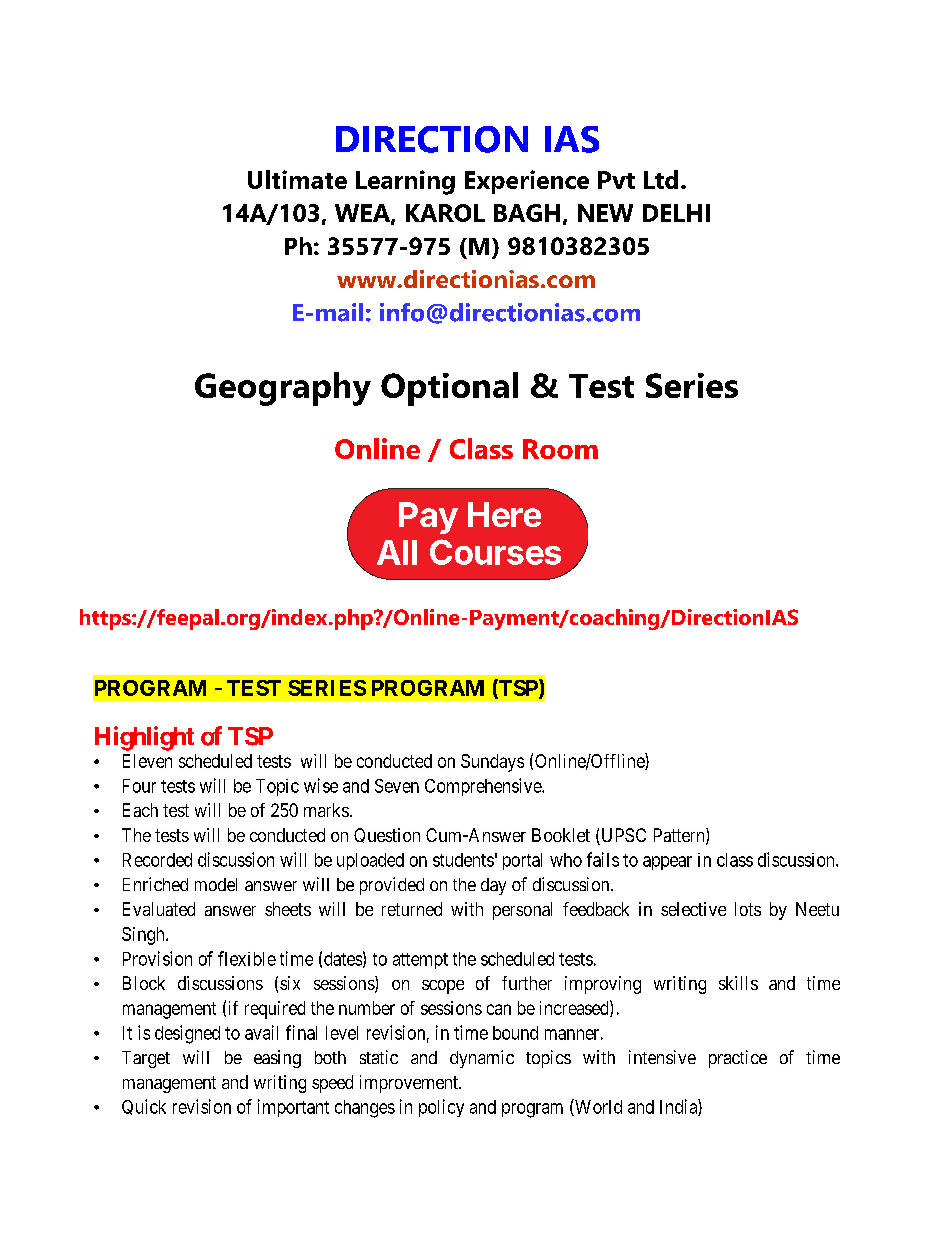  Describe the element at coordinates (405, 182) in the screenshot. I see `Learning` at that location.
